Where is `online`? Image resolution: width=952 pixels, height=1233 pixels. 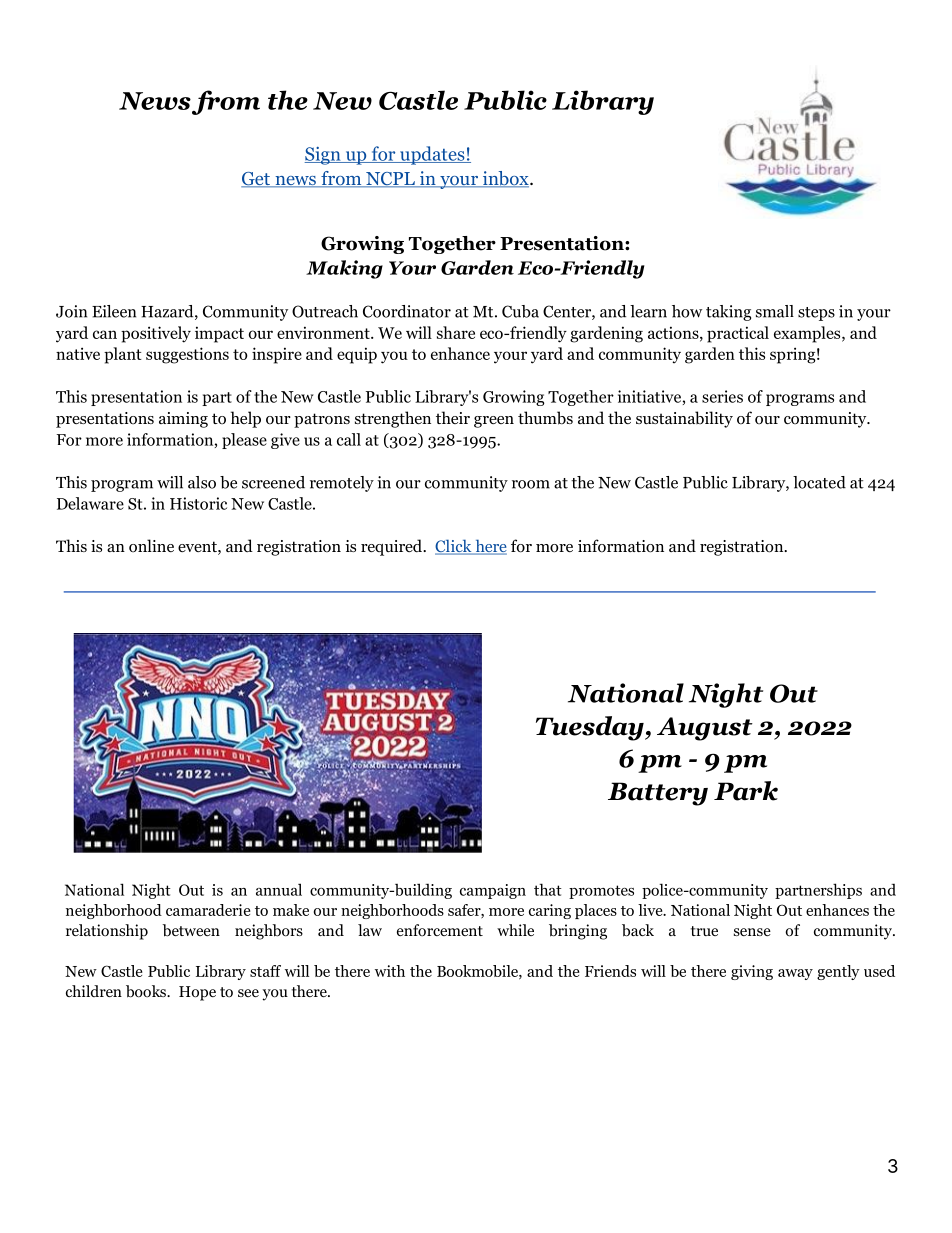
online is located at coordinates (151, 546).
